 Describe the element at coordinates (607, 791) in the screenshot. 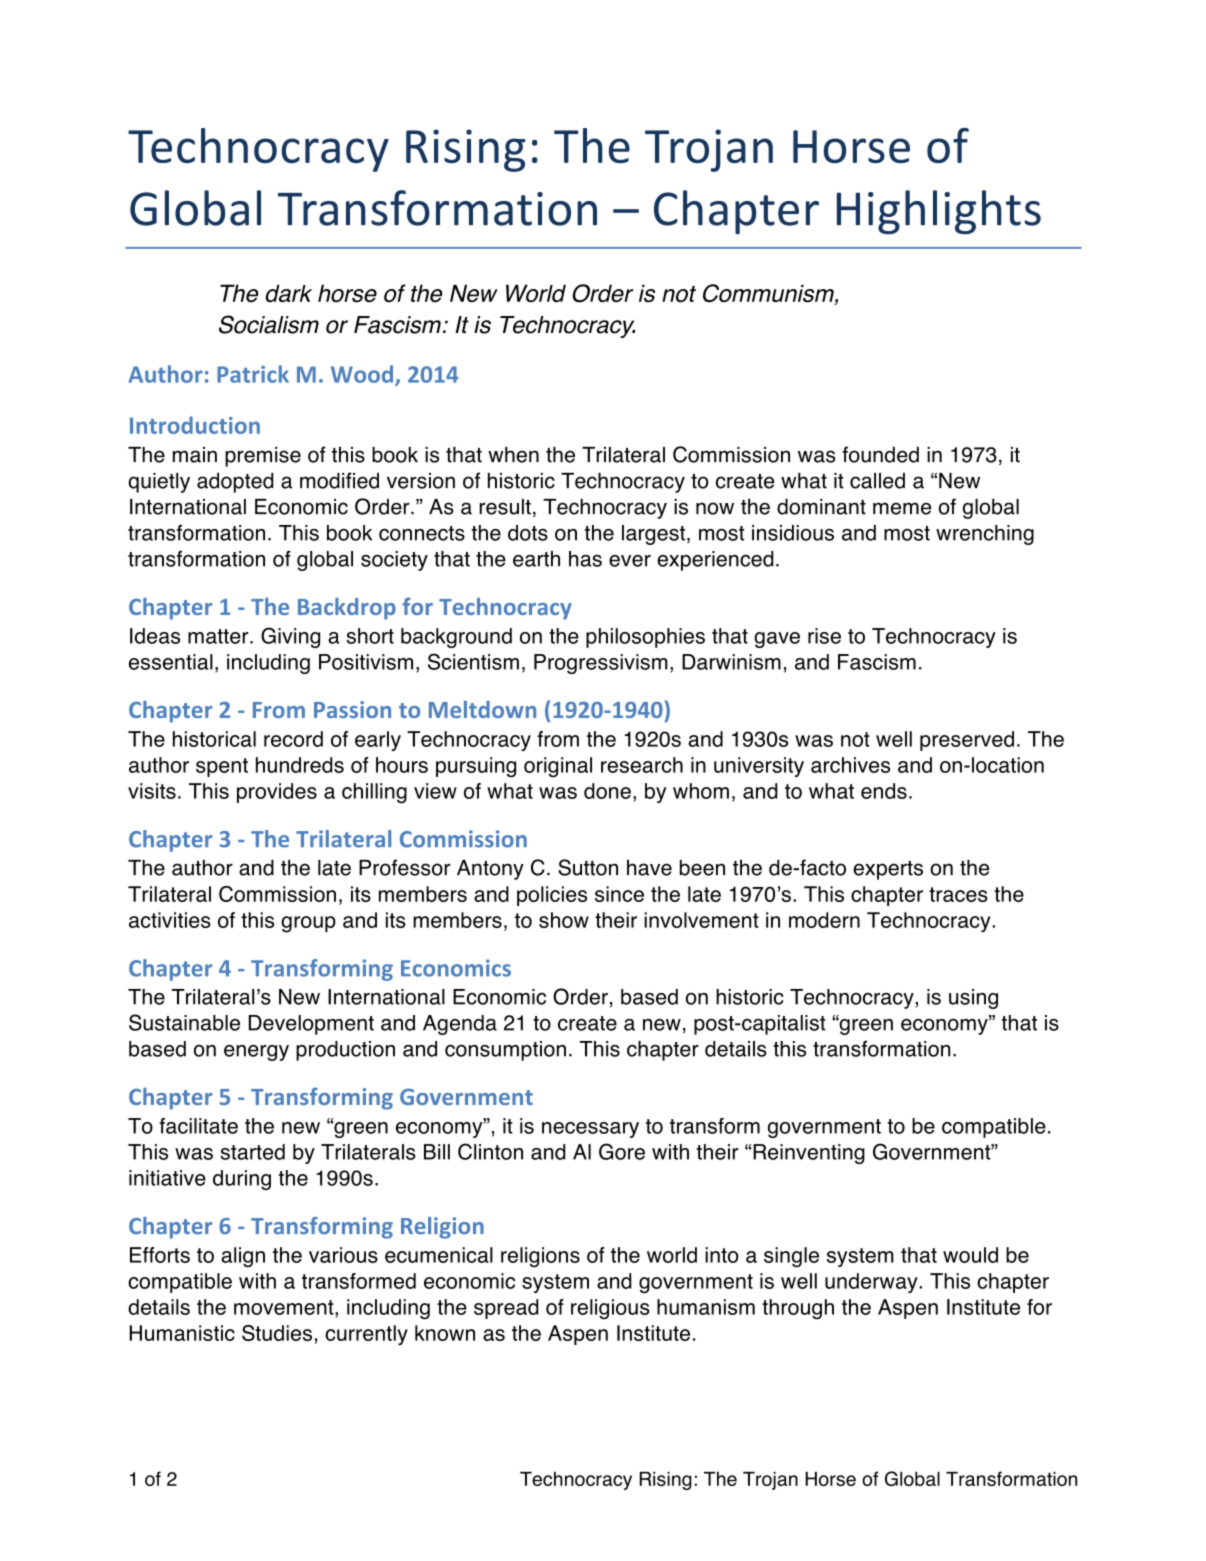

I see `done` at that location.
